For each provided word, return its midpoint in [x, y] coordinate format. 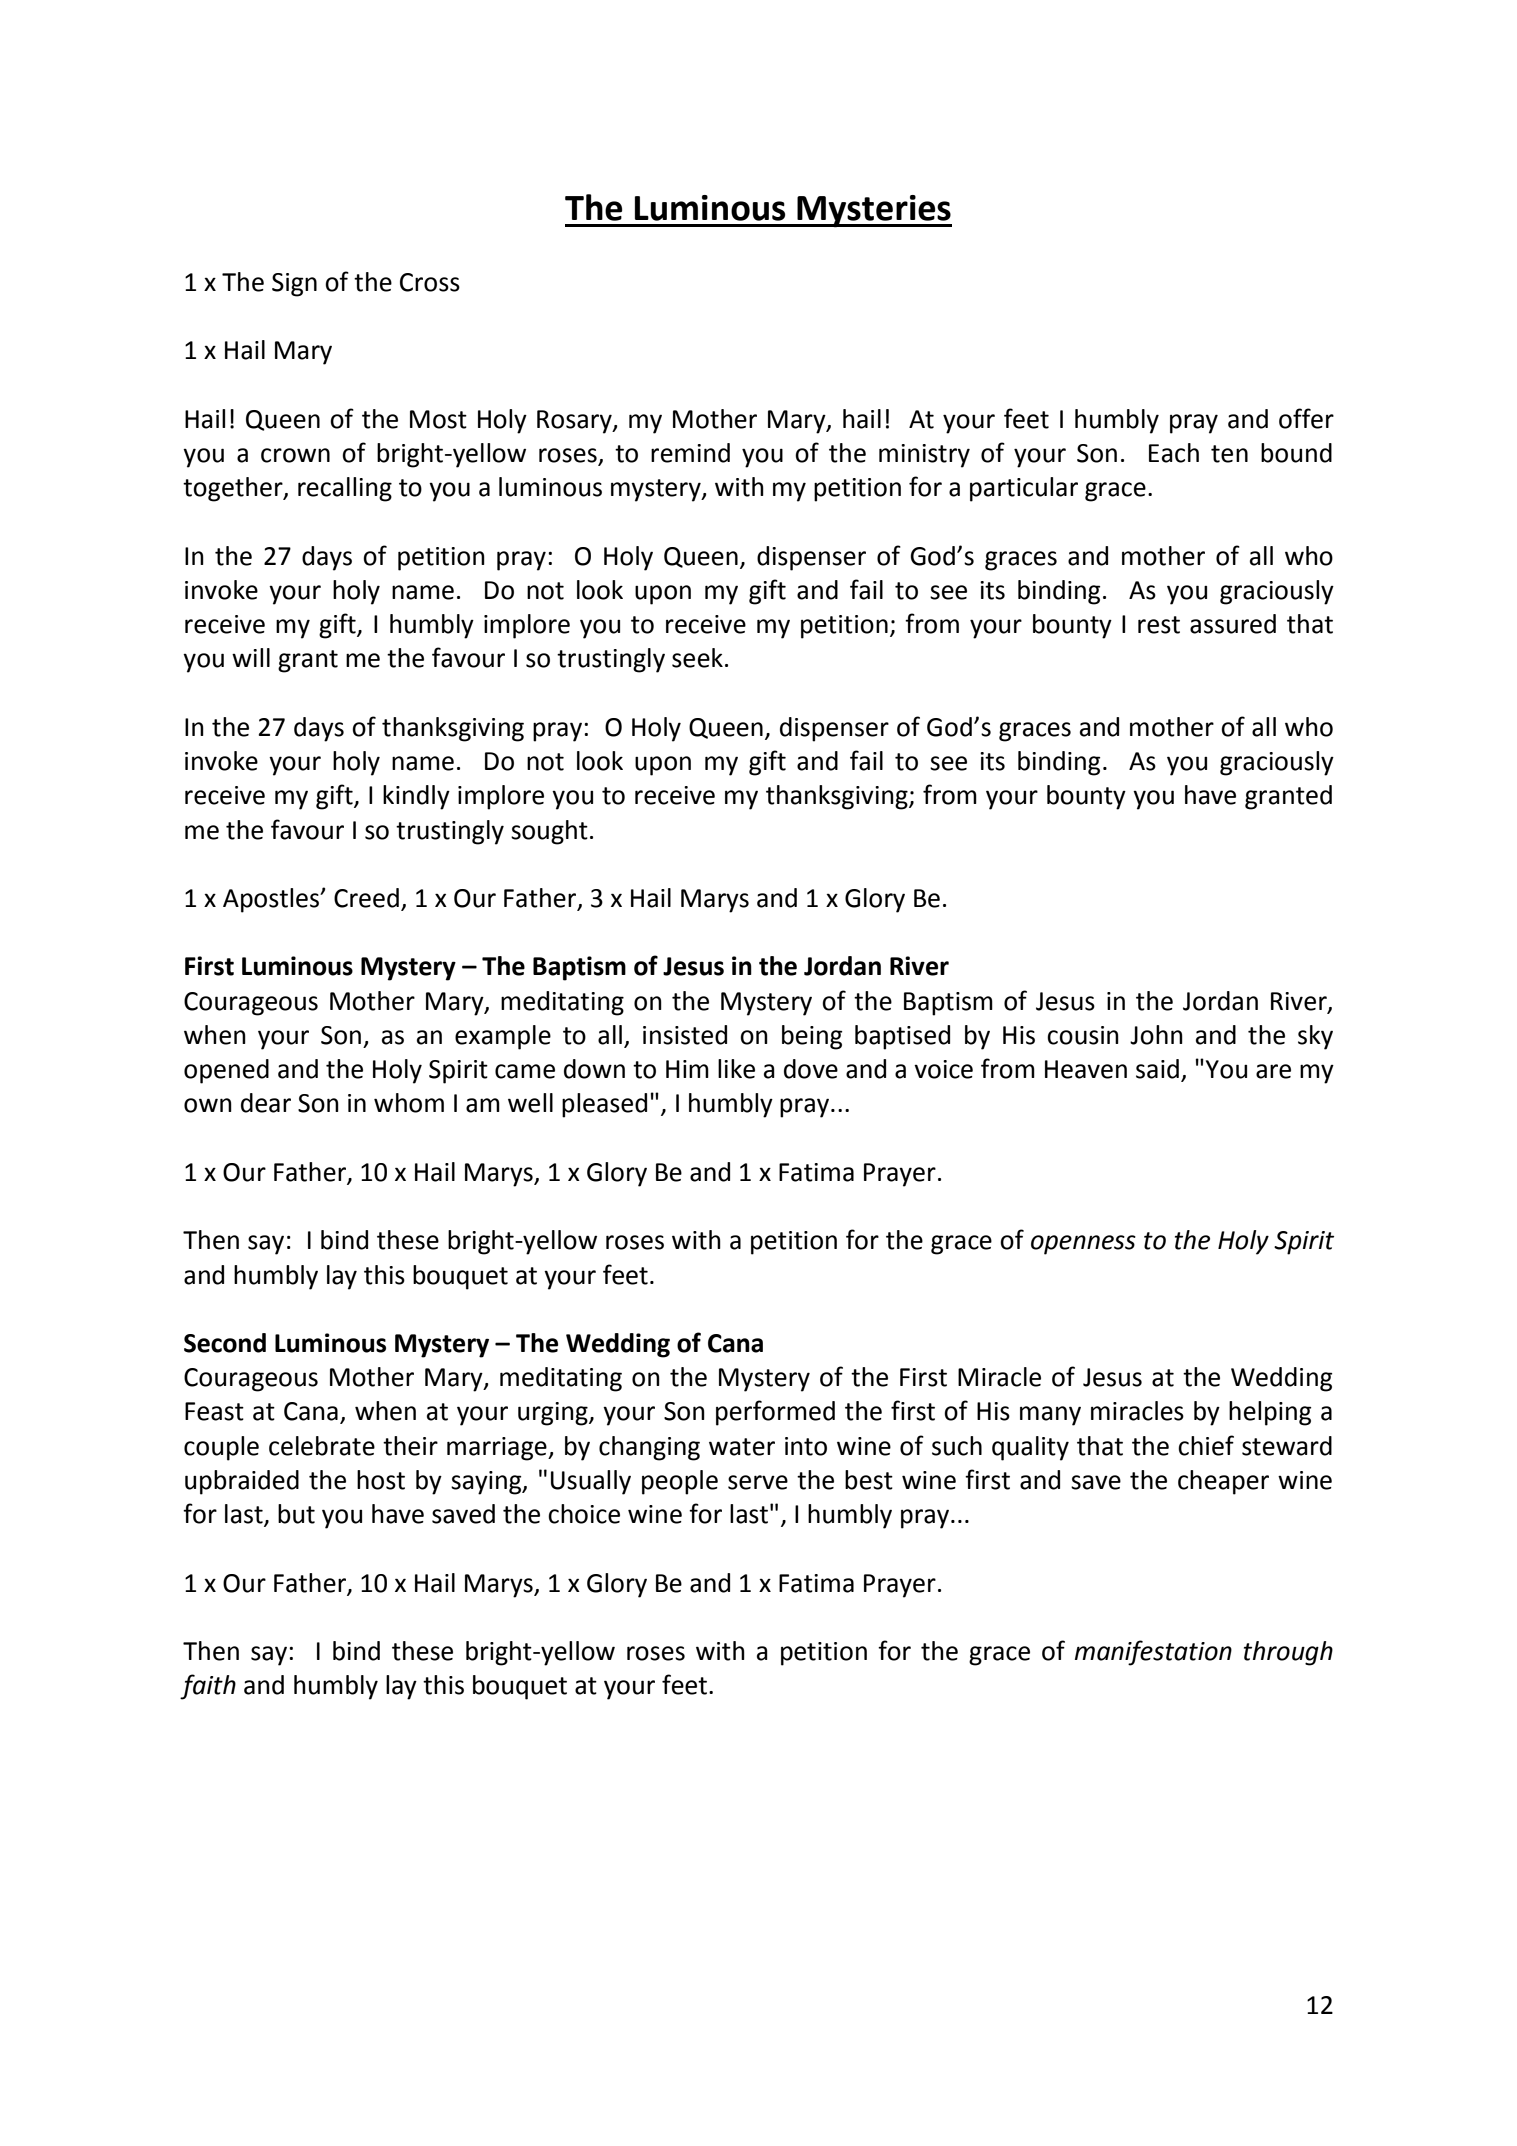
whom [409, 1103]
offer [1306, 418]
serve [758, 1482]
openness [1083, 1245]
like [736, 1069]
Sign [294, 285]
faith [208, 1687]
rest [1159, 625]
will [251, 657]
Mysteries [873, 211]
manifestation [1153, 1653]
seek [697, 658]
